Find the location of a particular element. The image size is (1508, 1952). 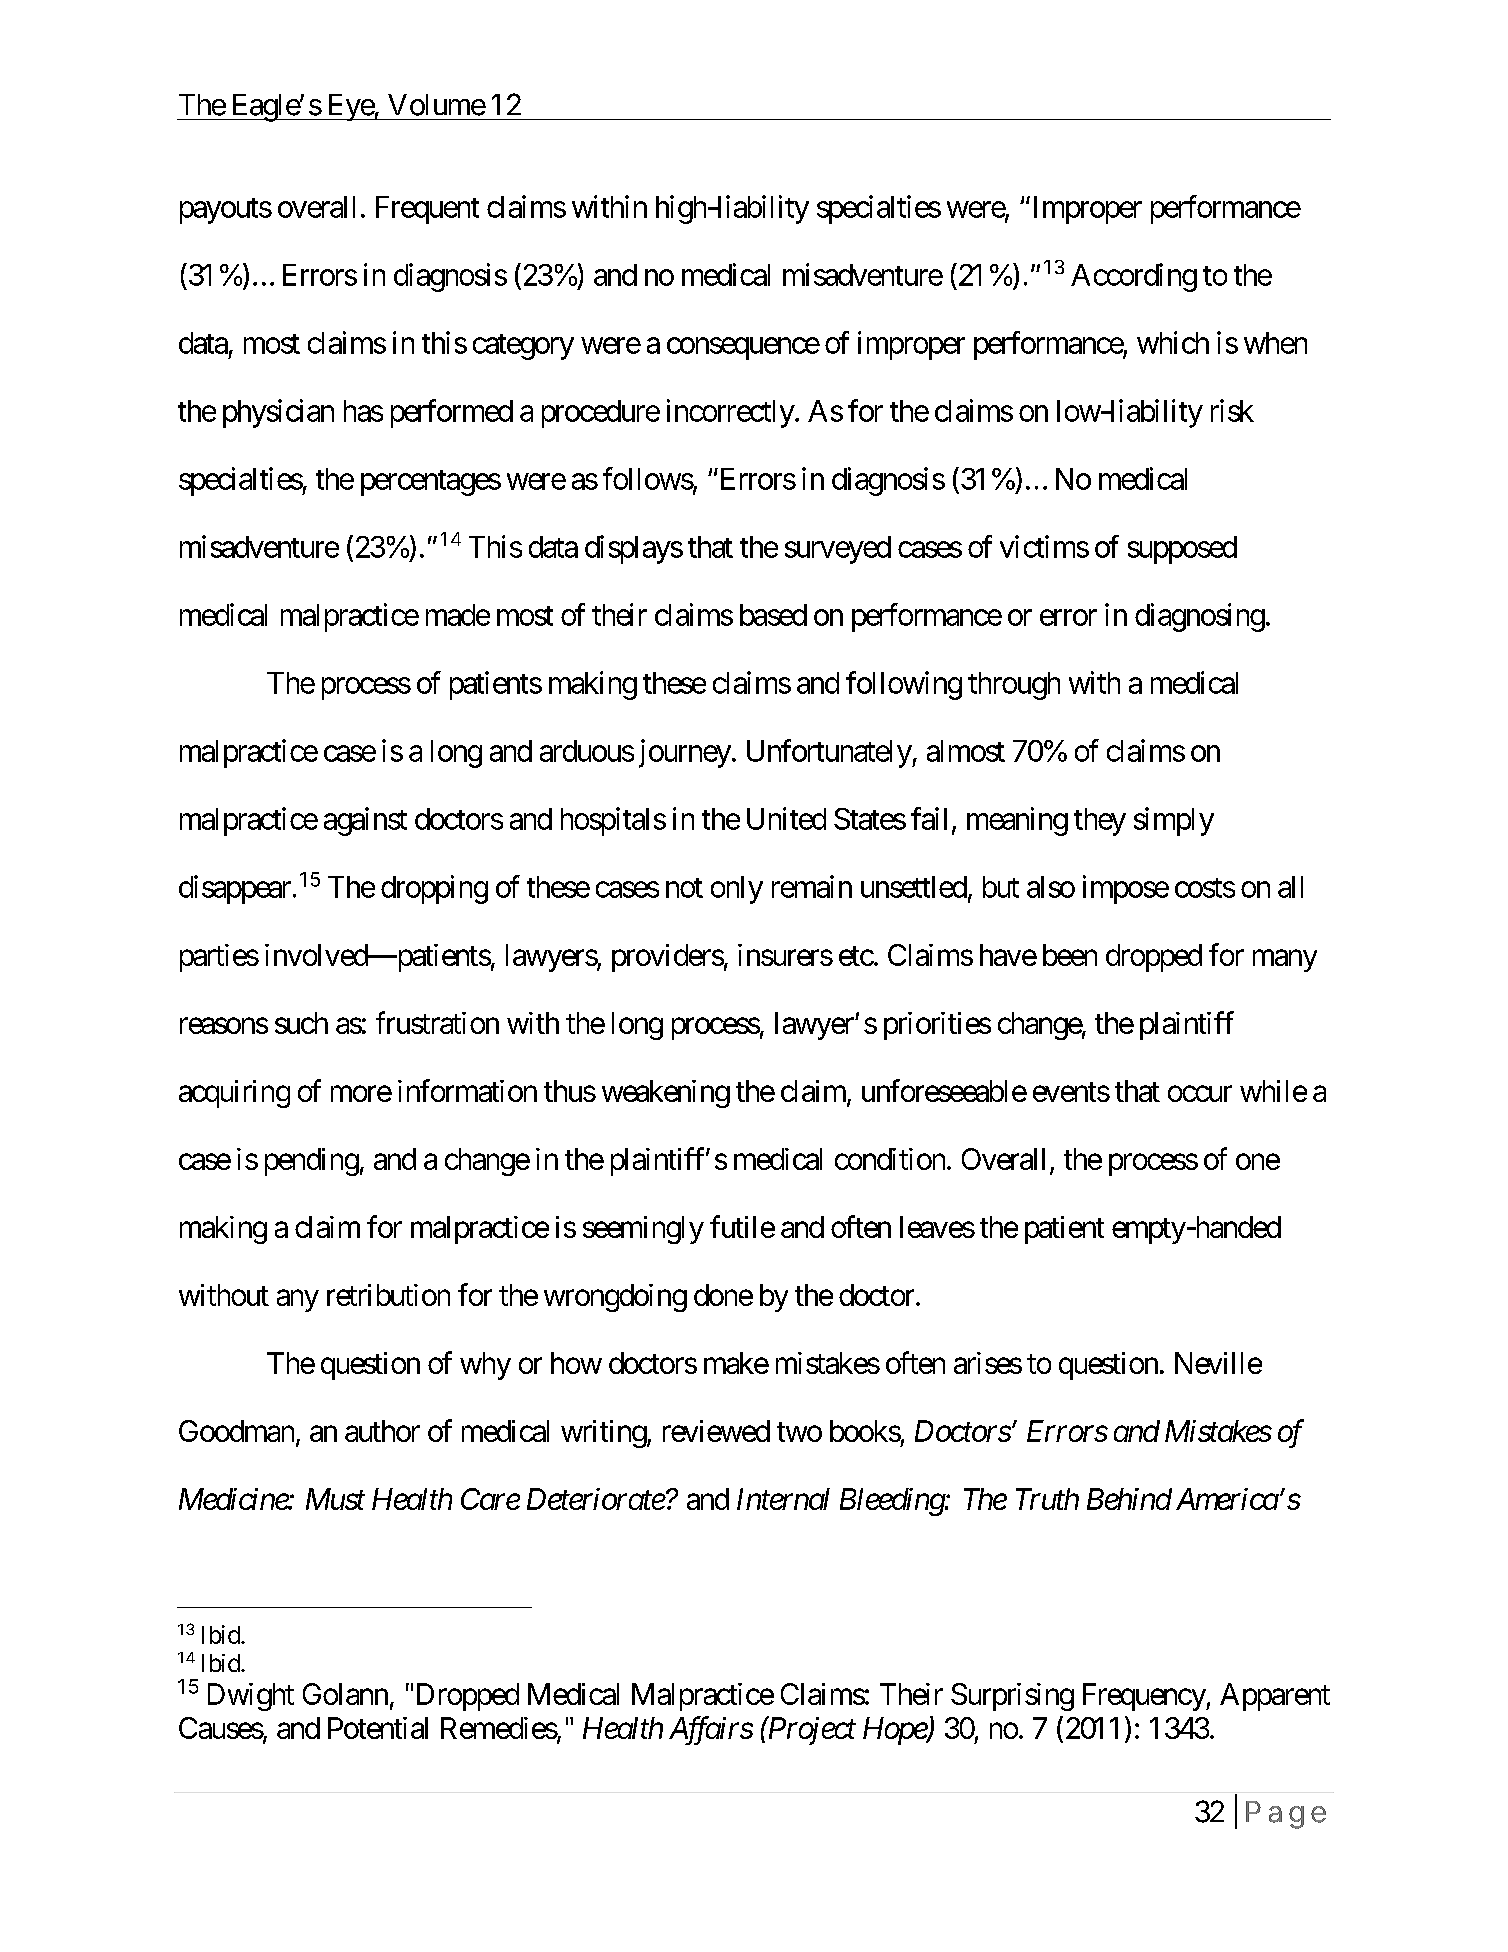

only is located at coordinates (737, 890).
